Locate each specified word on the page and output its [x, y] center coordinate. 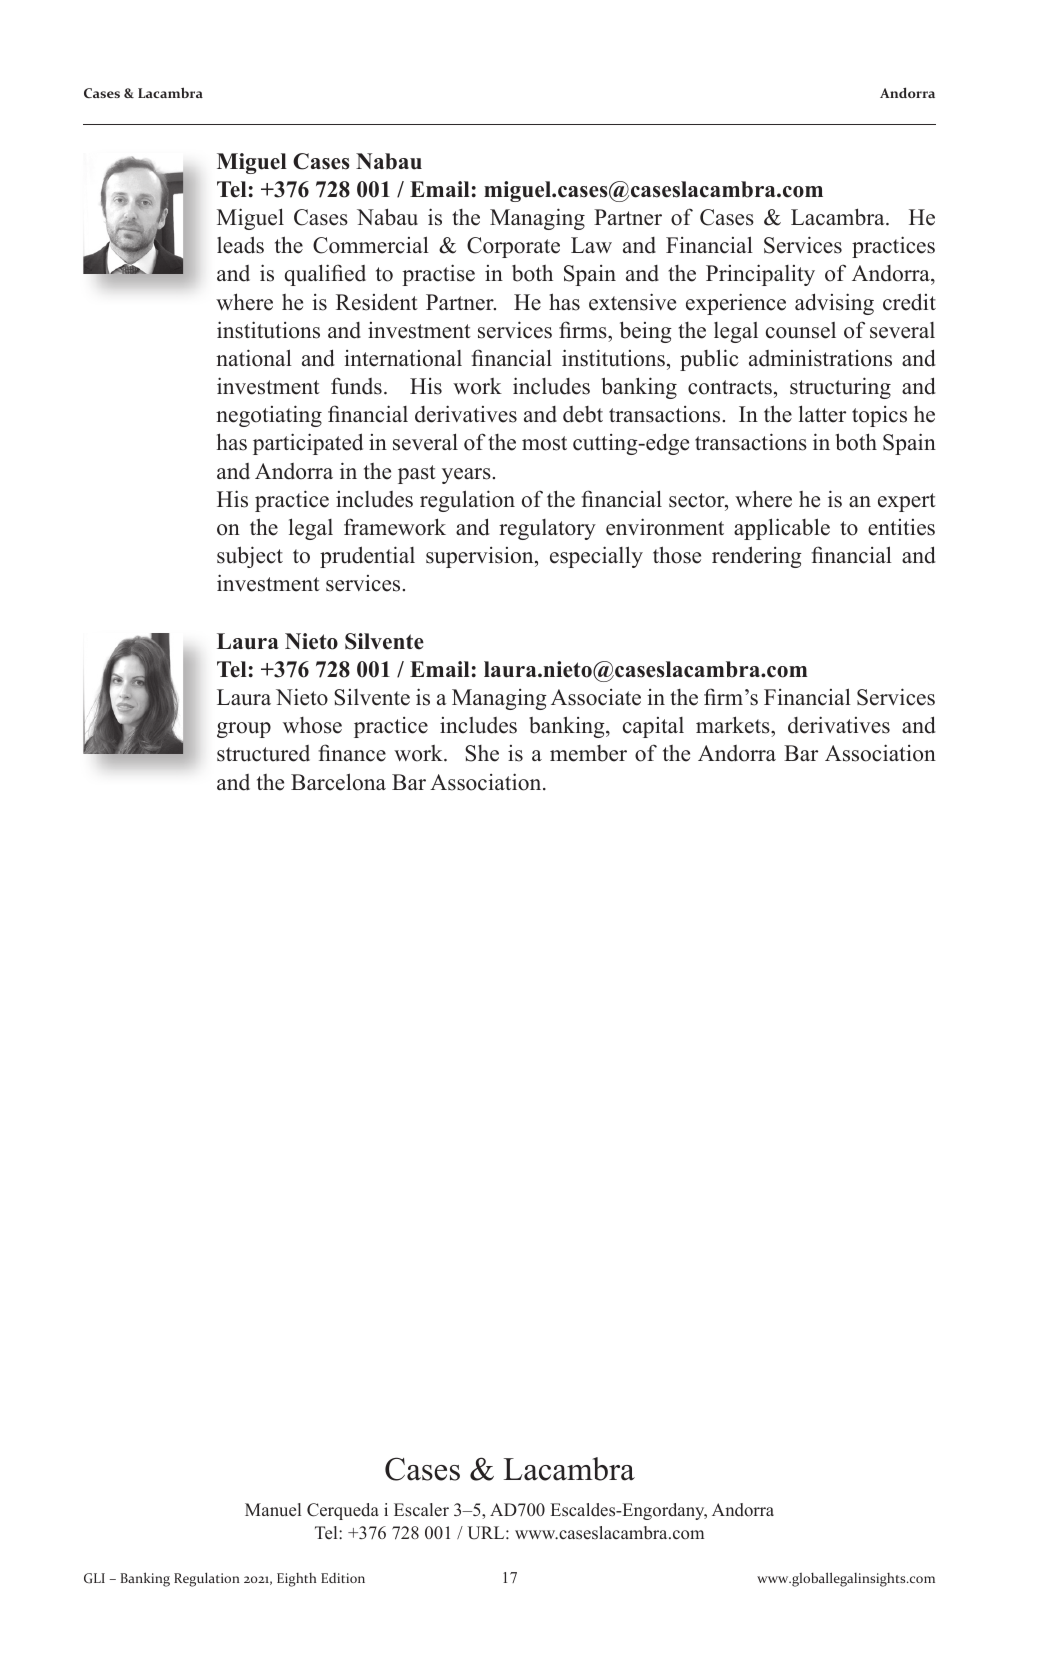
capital [653, 727]
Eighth [297, 1580]
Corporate [513, 247]
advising [834, 304]
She [482, 753]
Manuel [273, 1510]
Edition [343, 1578]
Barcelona [338, 782]
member [588, 753]
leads [240, 245]
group [244, 730]
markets [734, 725]
